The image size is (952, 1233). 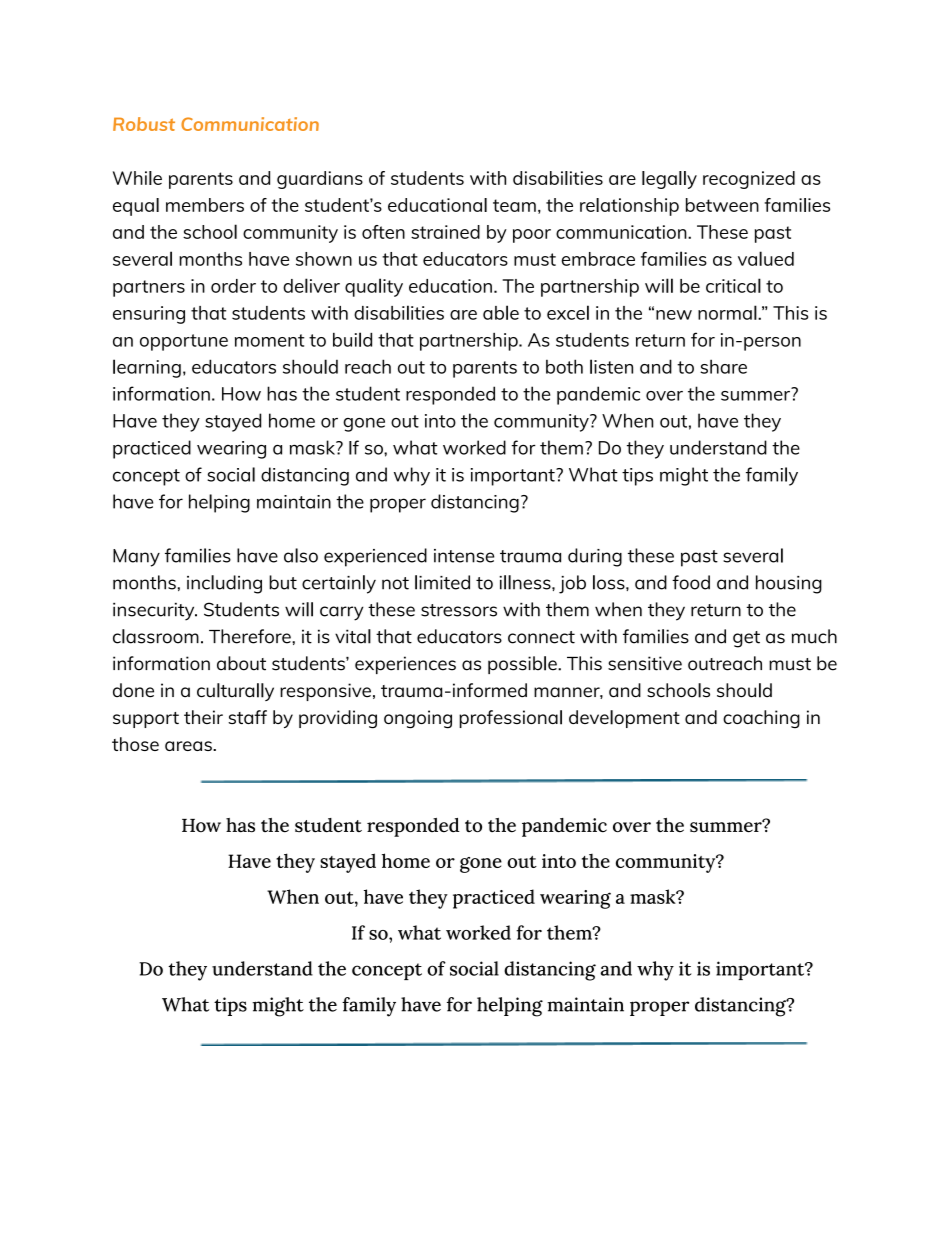 I want to click on Robust, so click(x=144, y=124).
